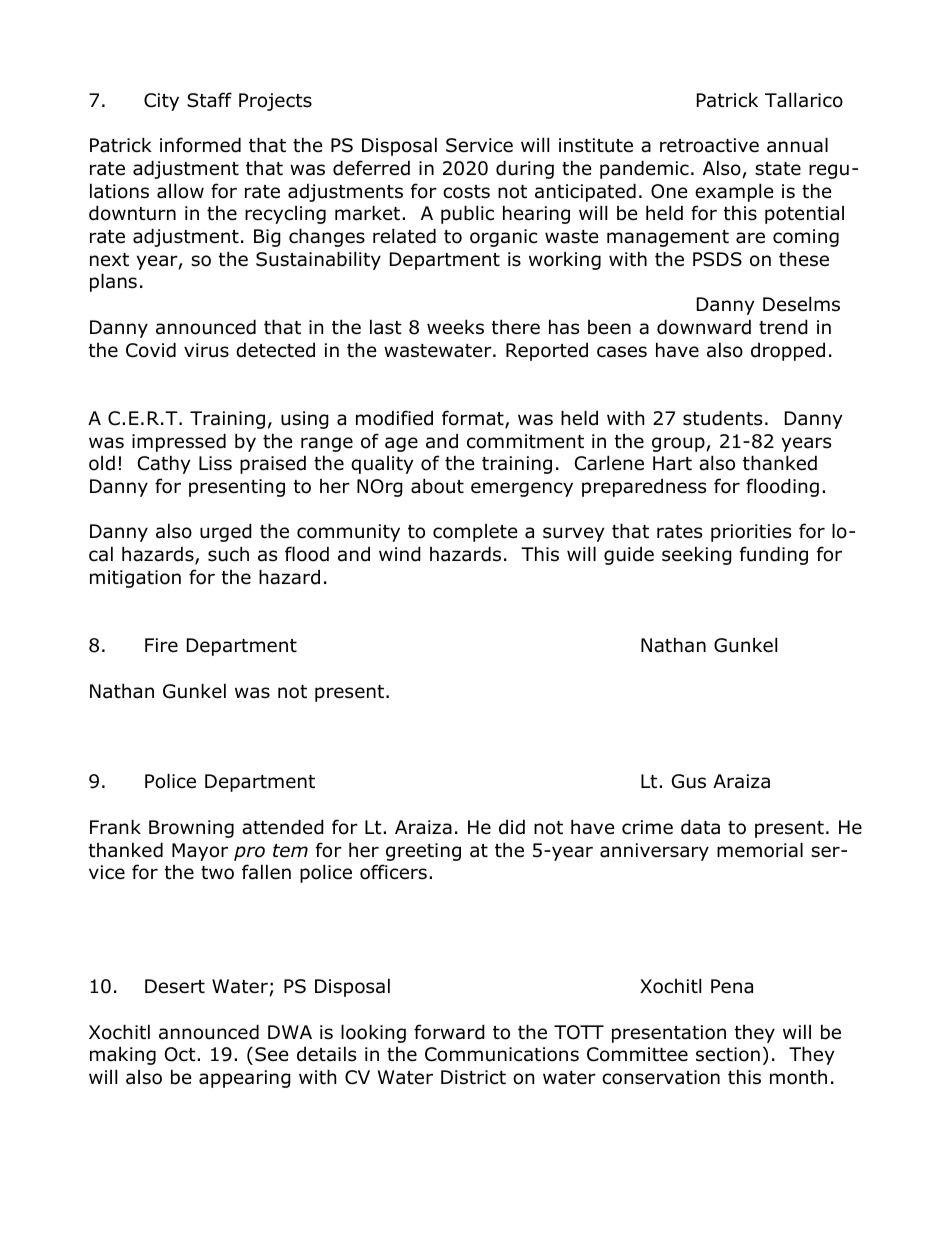  What do you see at coordinates (449, 1032) in the image?
I see `forward` at bounding box center [449, 1032].
